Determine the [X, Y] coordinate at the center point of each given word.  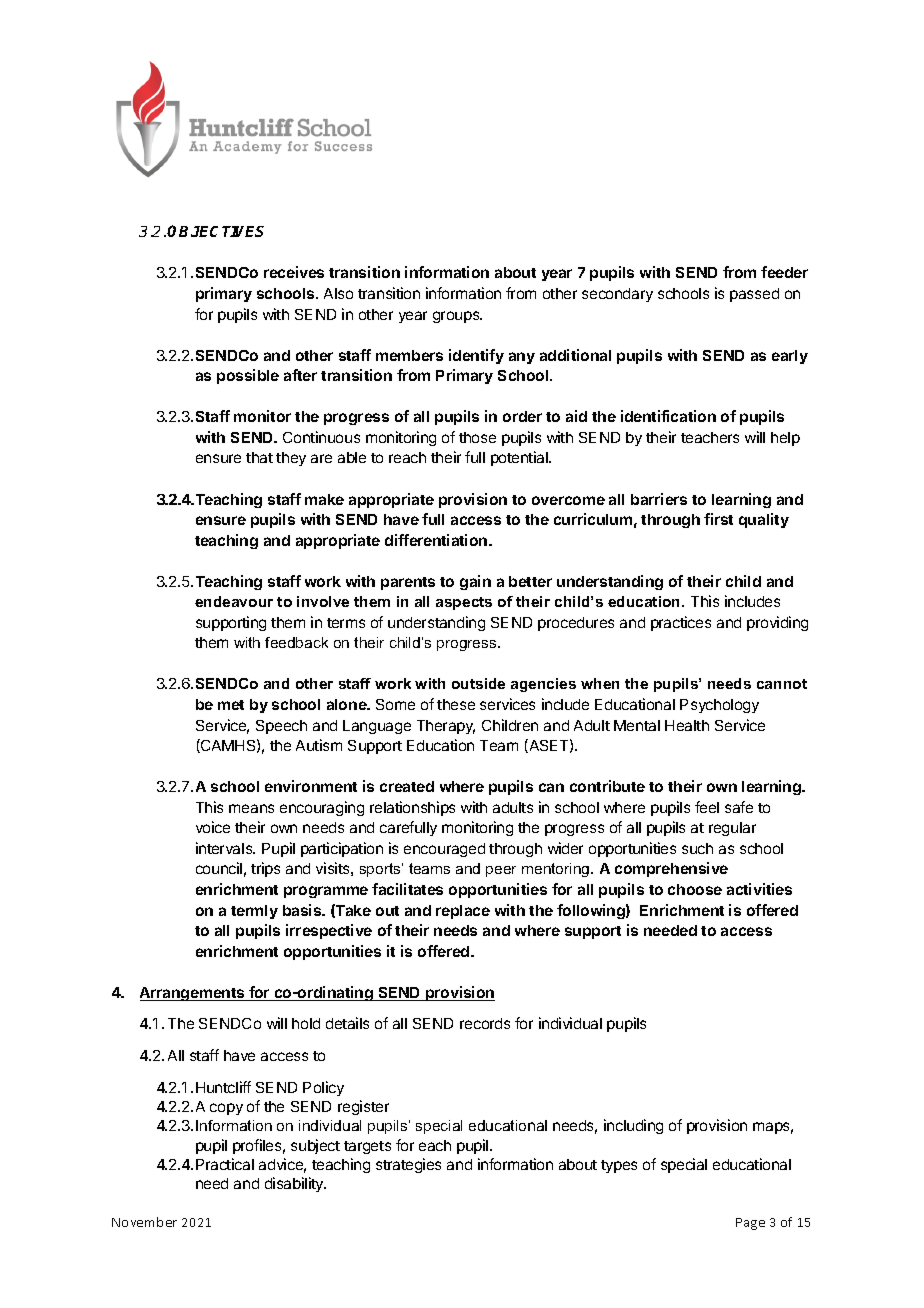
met [231, 705]
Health [687, 725]
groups [457, 317]
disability [295, 1184]
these [456, 704]
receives [294, 272]
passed [754, 295]
